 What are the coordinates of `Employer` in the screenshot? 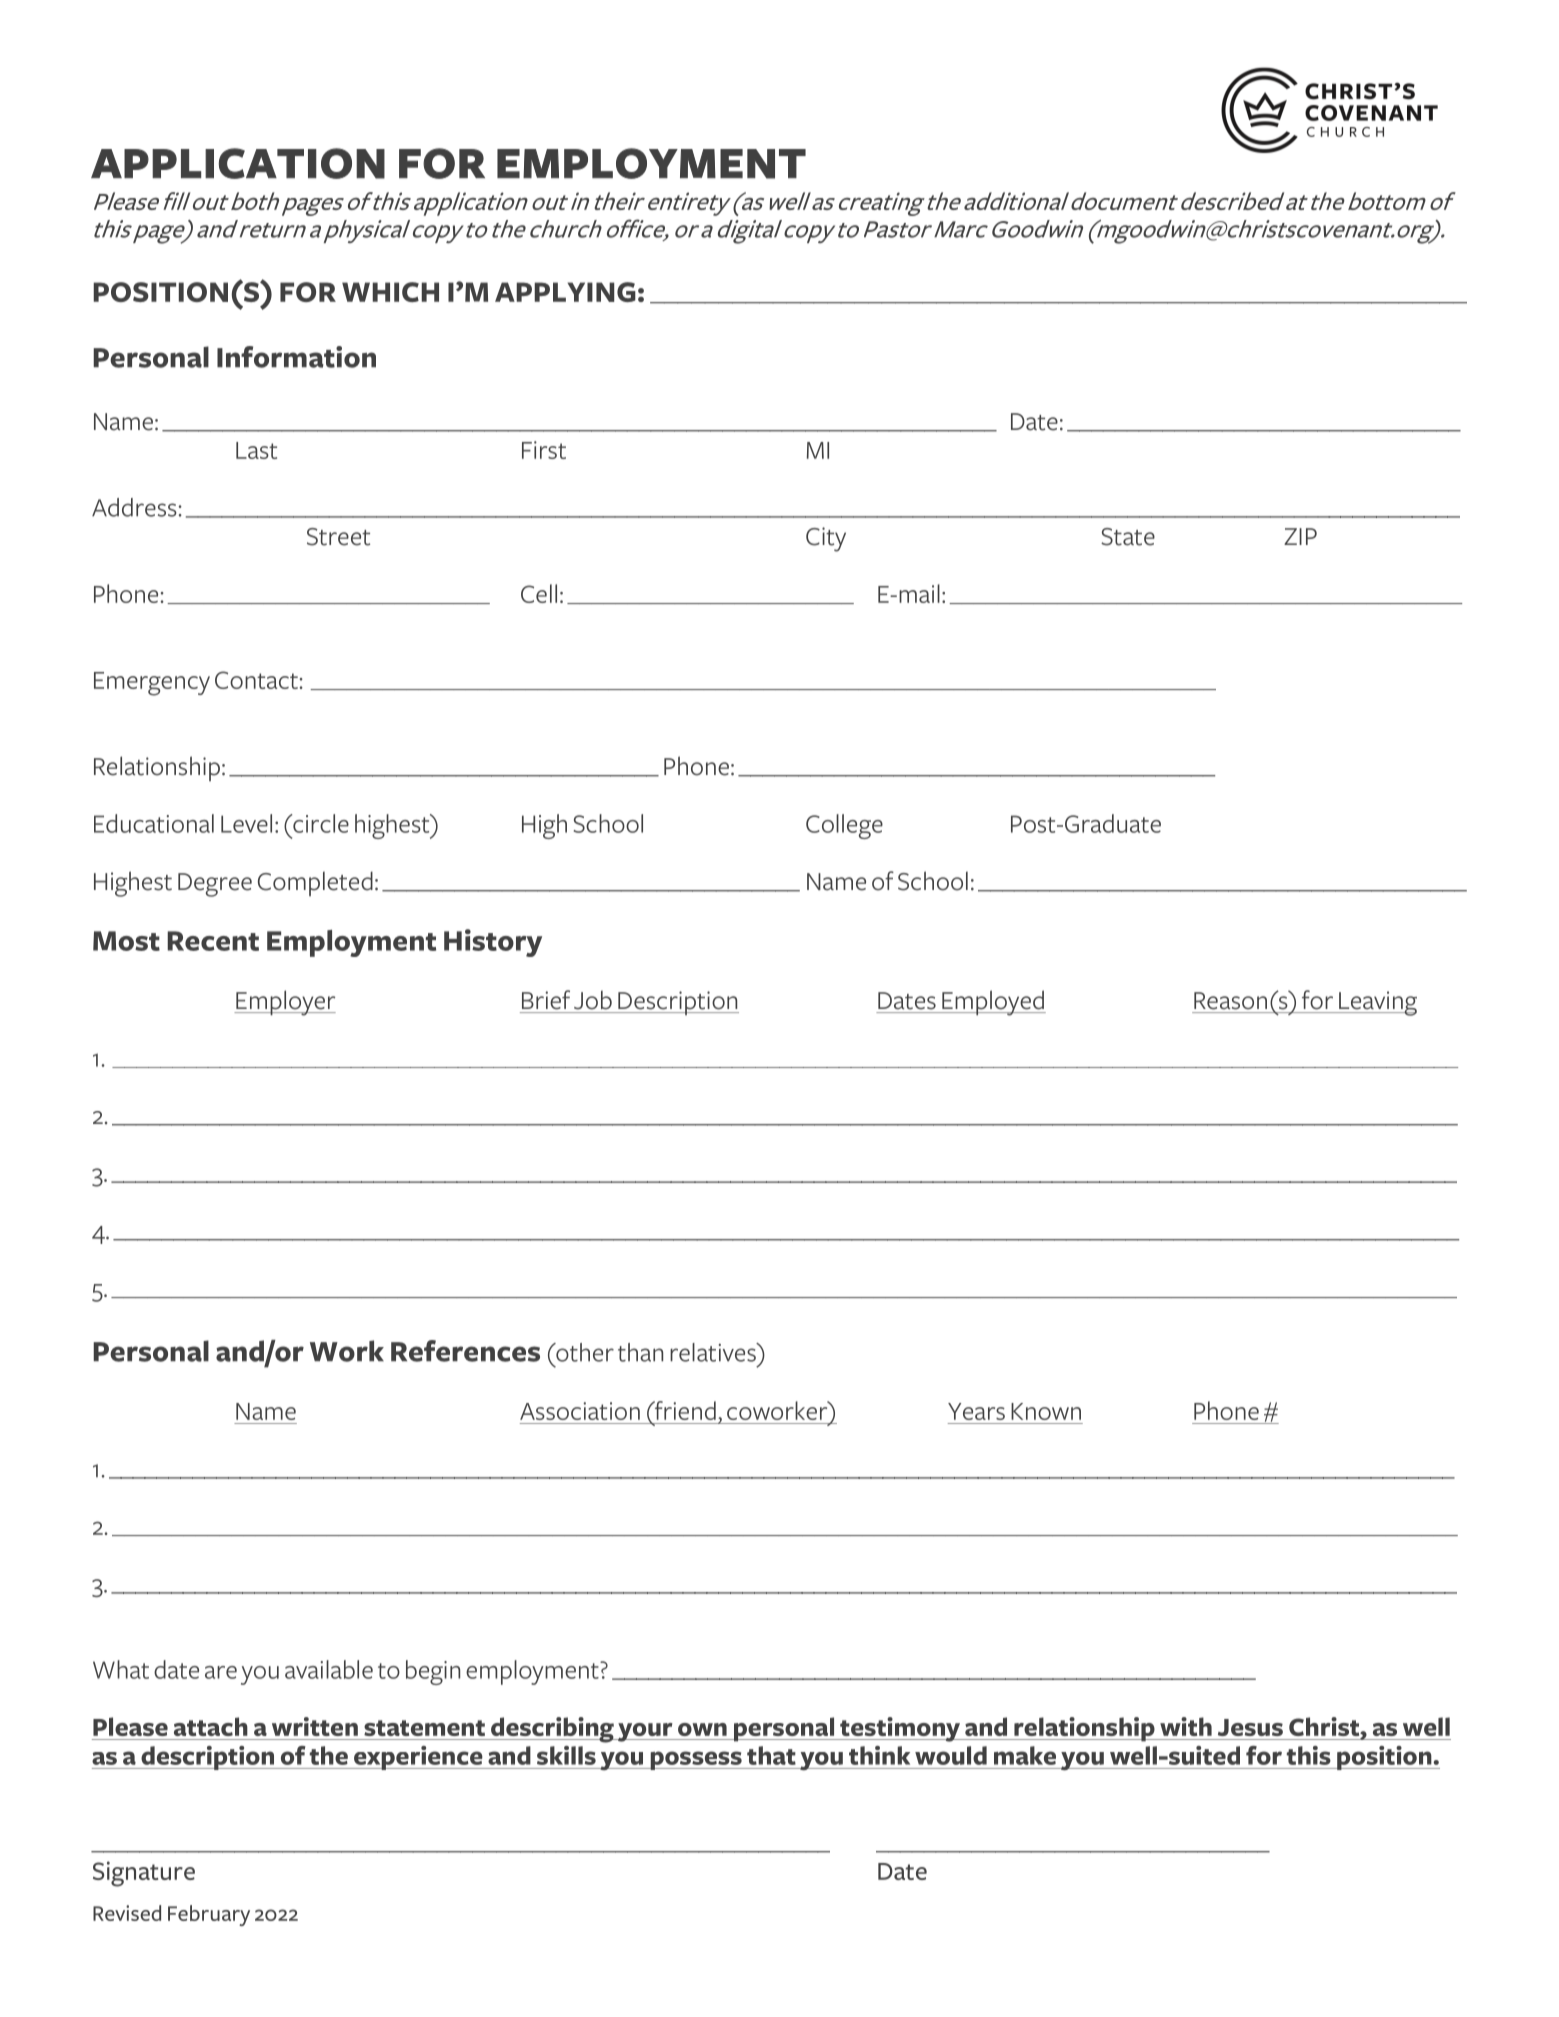 It's located at (285, 1003).
